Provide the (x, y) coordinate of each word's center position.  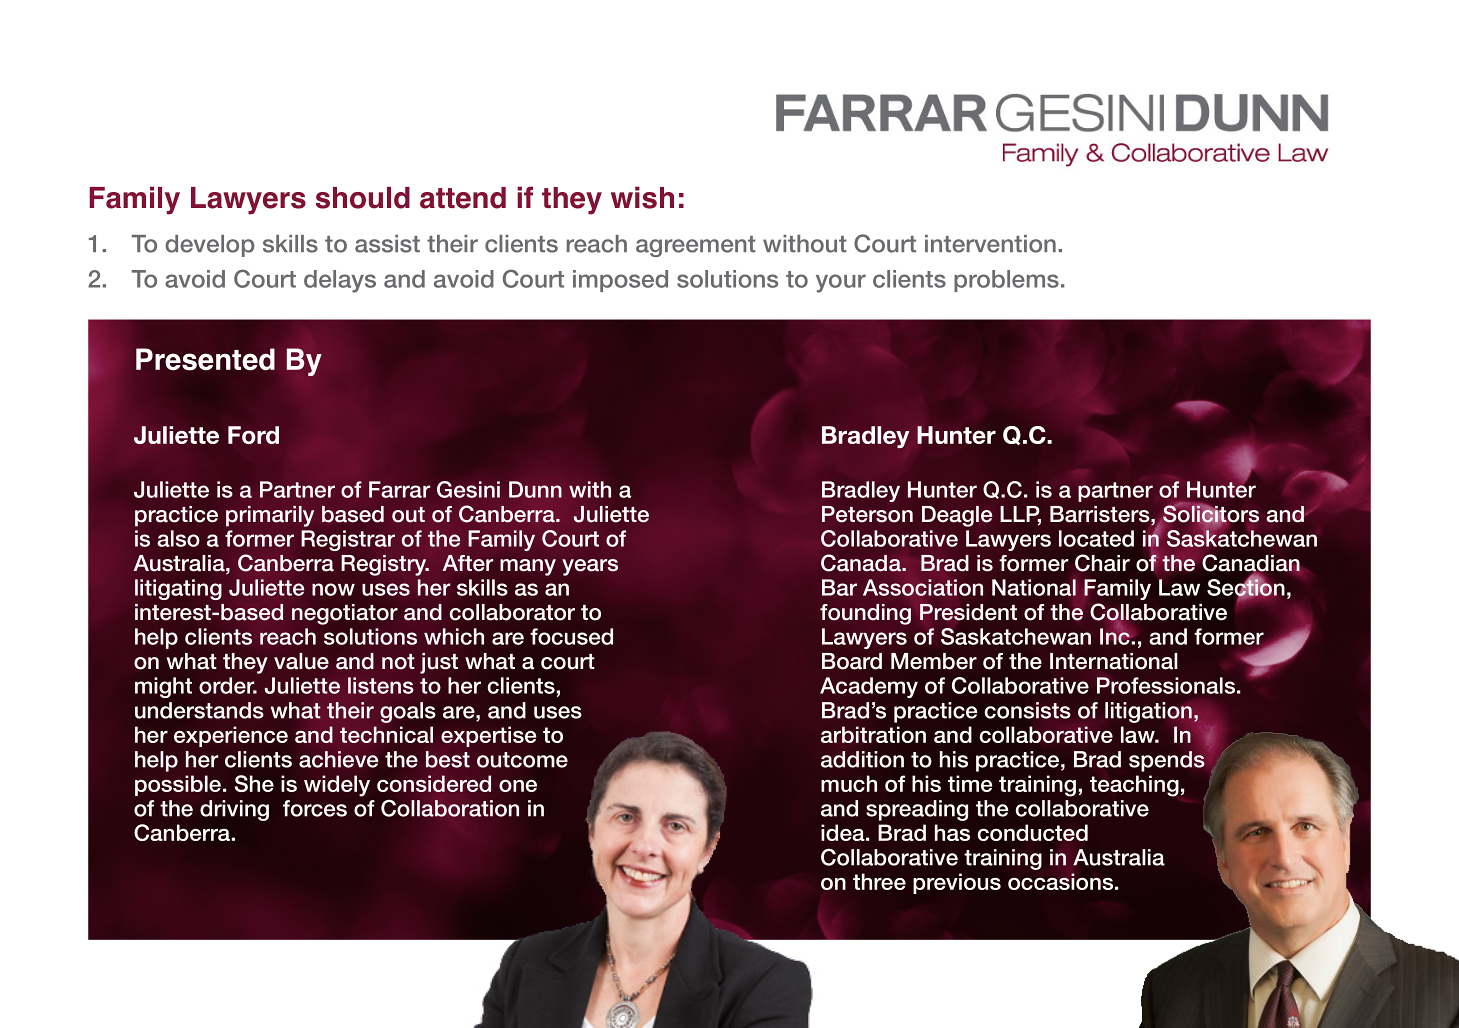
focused (571, 636)
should (363, 198)
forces (315, 808)
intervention (990, 244)
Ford (253, 435)
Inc (1116, 635)
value (301, 661)
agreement (696, 246)
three (879, 881)
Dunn (535, 489)
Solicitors (1210, 514)
